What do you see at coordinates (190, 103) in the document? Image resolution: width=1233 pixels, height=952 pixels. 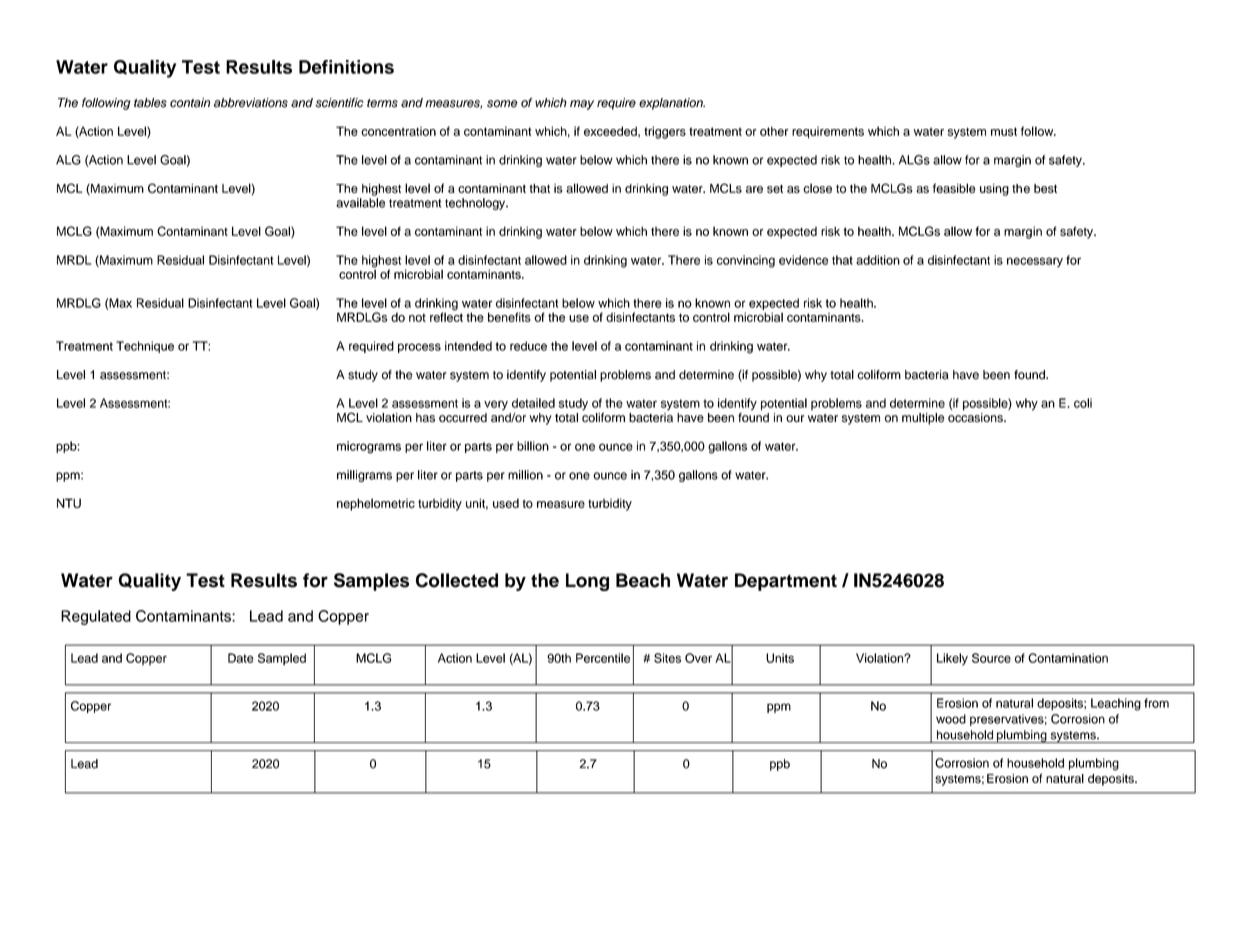 I see `contain` at bounding box center [190, 103].
